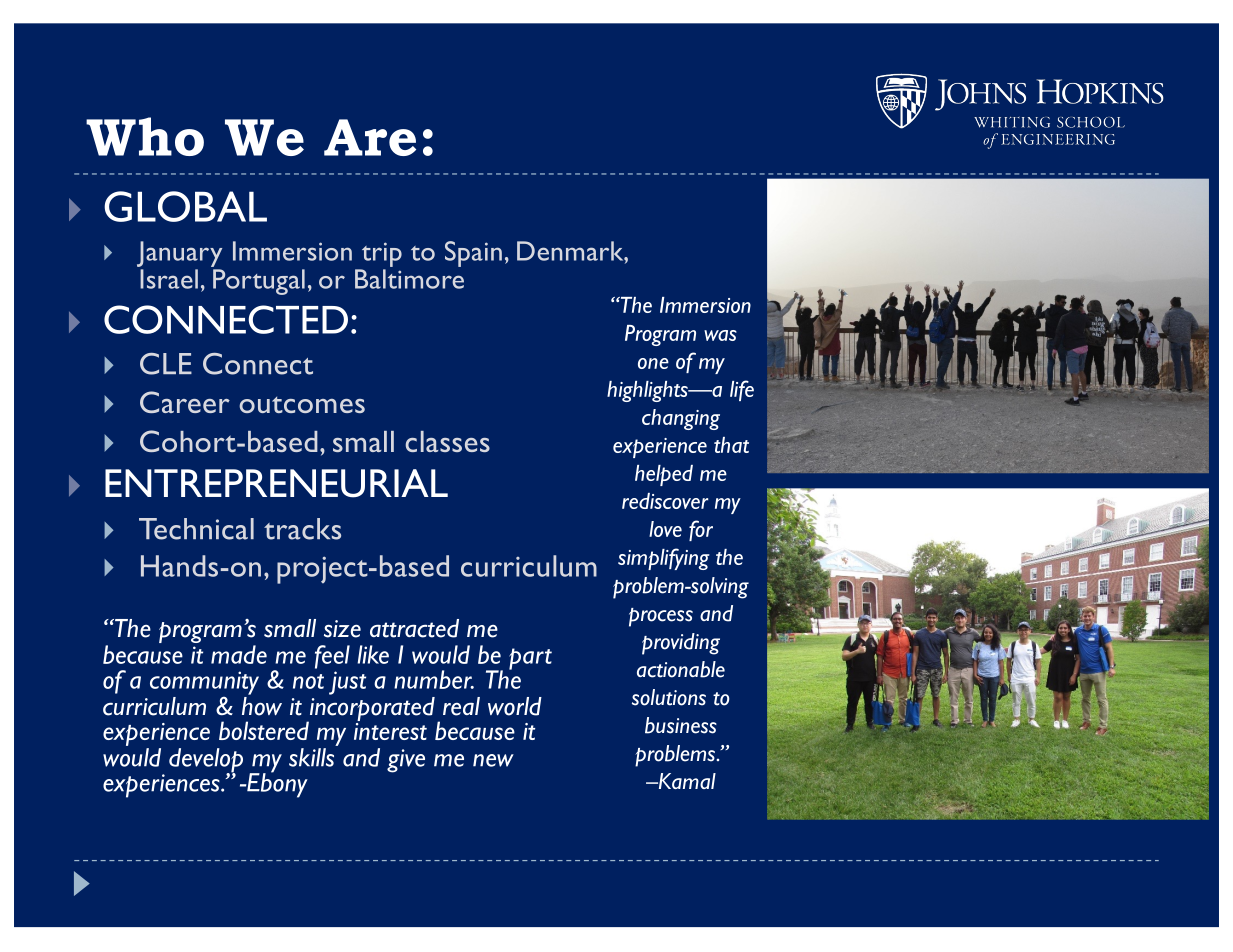  Describe the element at coordinates (166, 364) in the screenshot. I see `CLE` at that location.
